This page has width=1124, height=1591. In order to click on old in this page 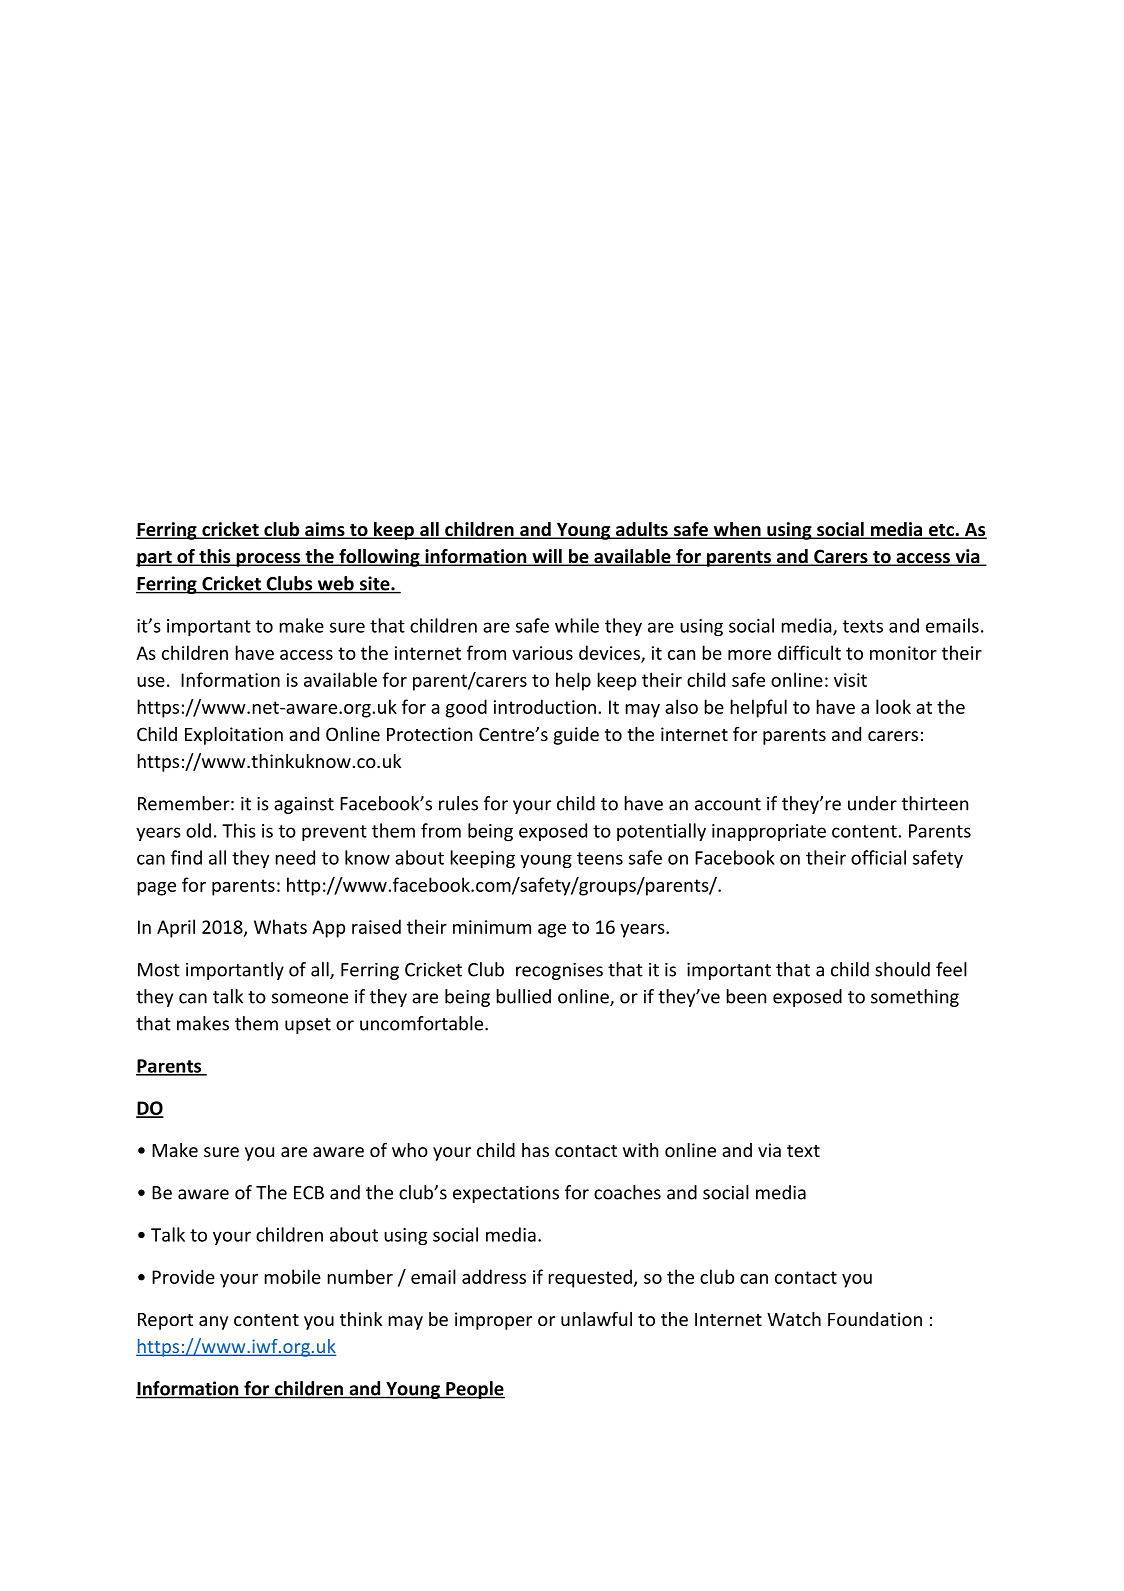, I will do `click(198, 830)`.
